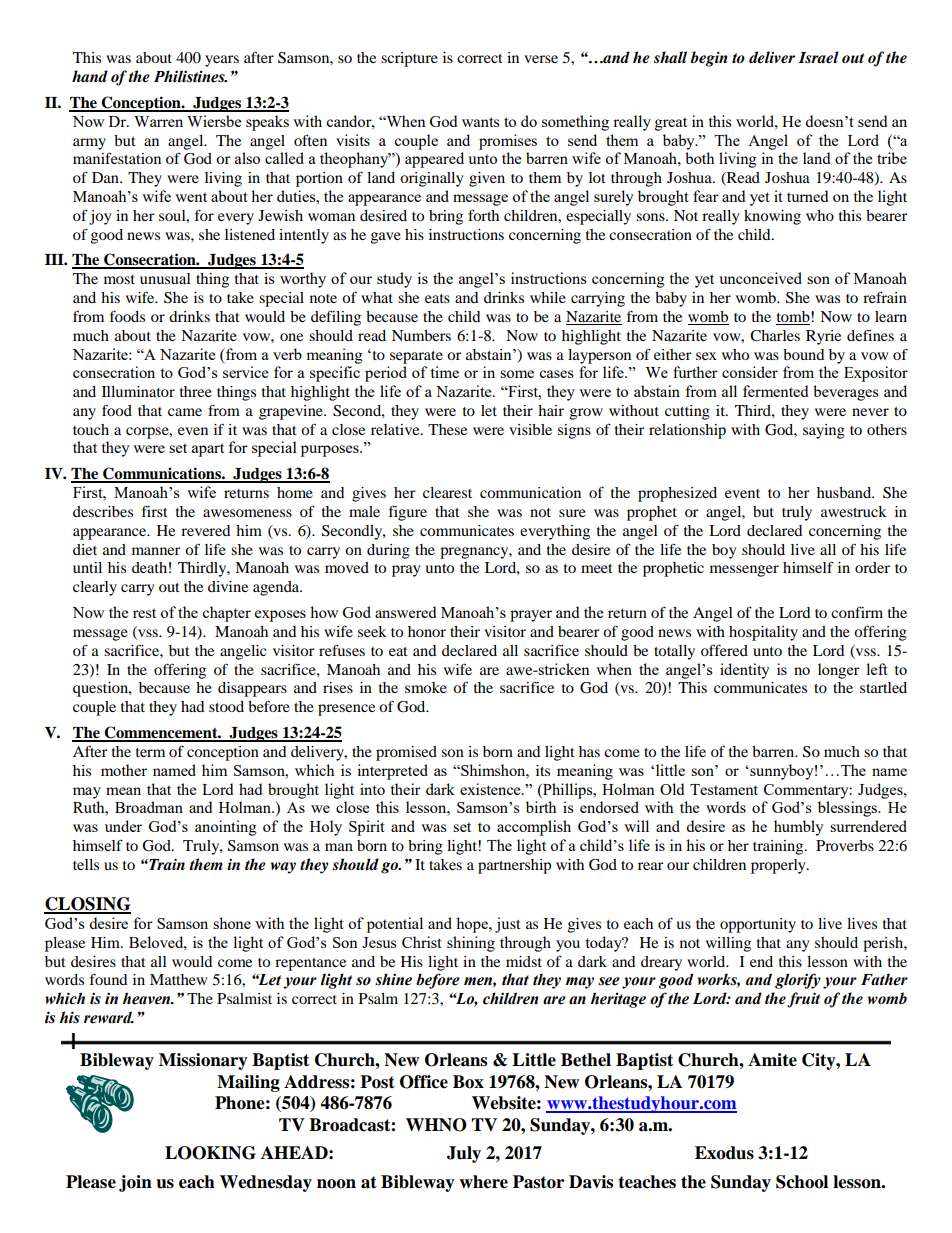 This screenshot has width=952, height=1233. Describe the element at coordinates (444, 372) in the screenshot. I see `time` at that location.
